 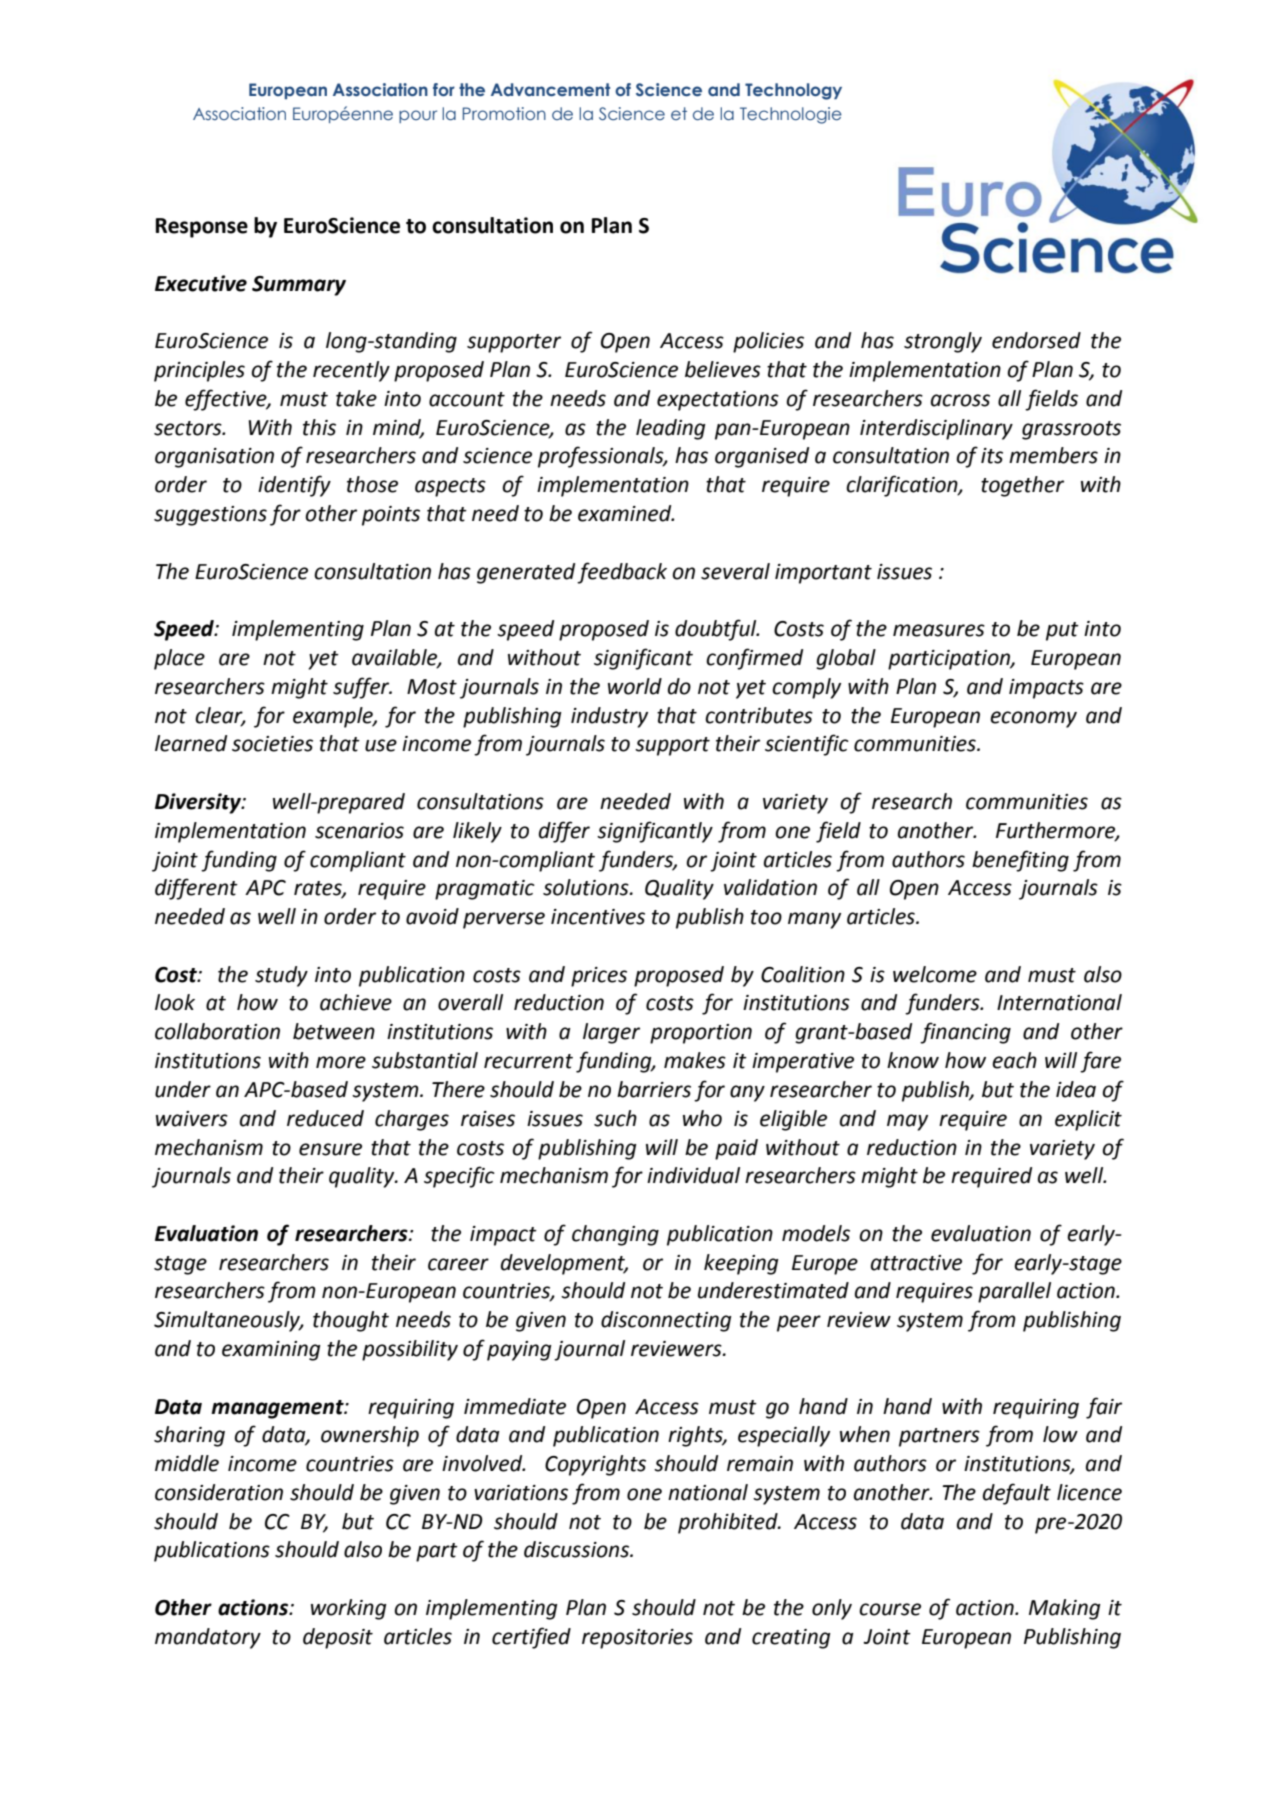 What do you see at coordinates (587, 887) in the page?
I see `solutions` at bounding box center [587, 887].
